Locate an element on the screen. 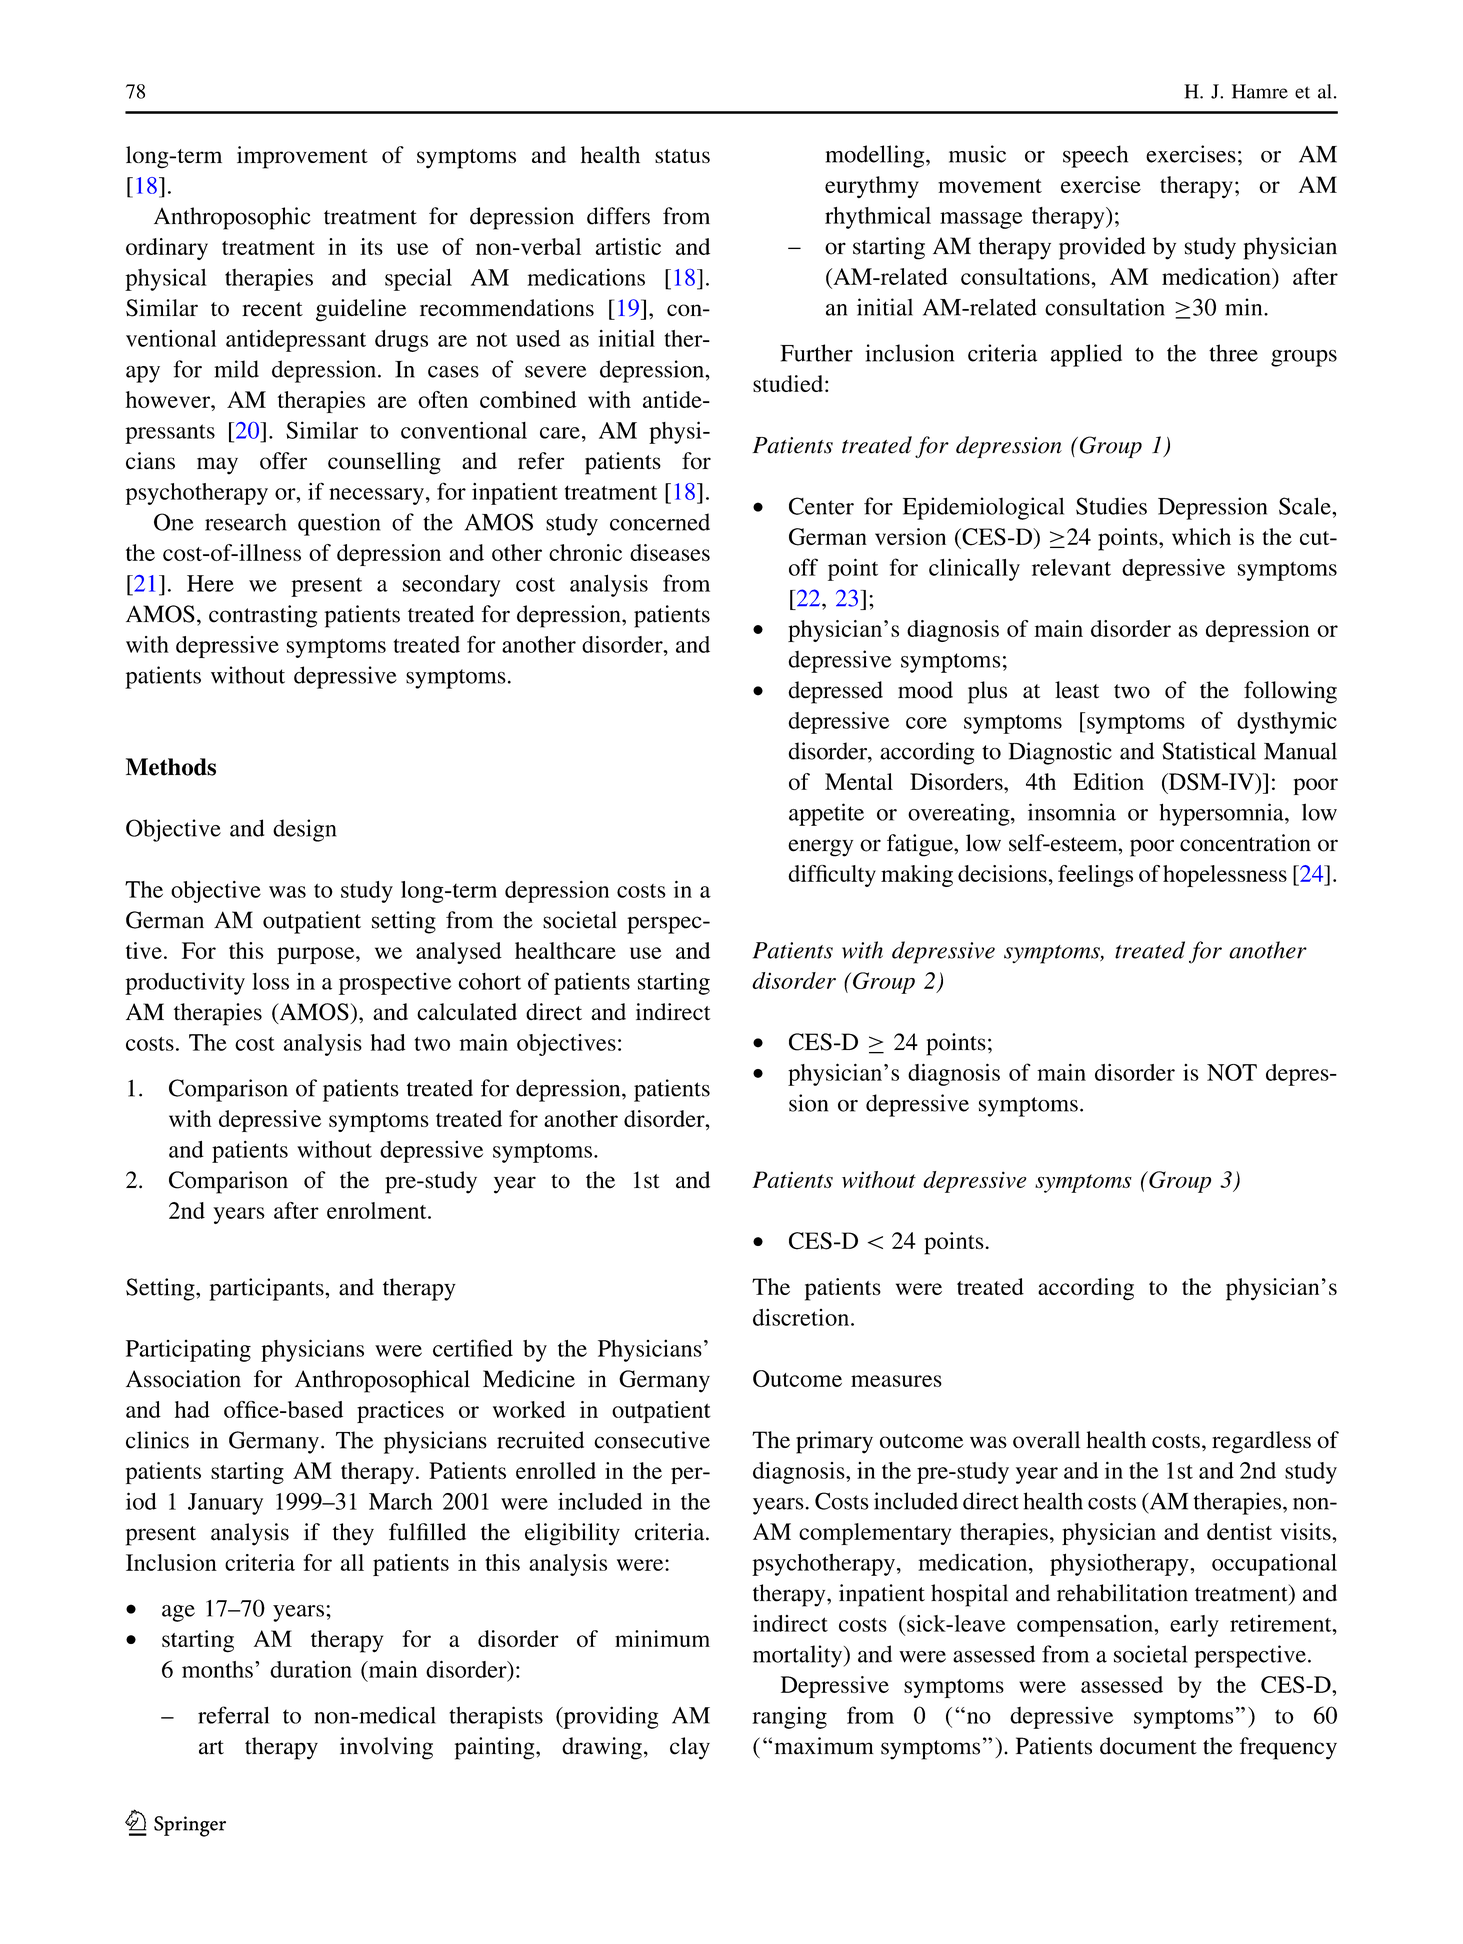 The image size is (1463, 1944). document is located at coordinates (1148, 1746).
